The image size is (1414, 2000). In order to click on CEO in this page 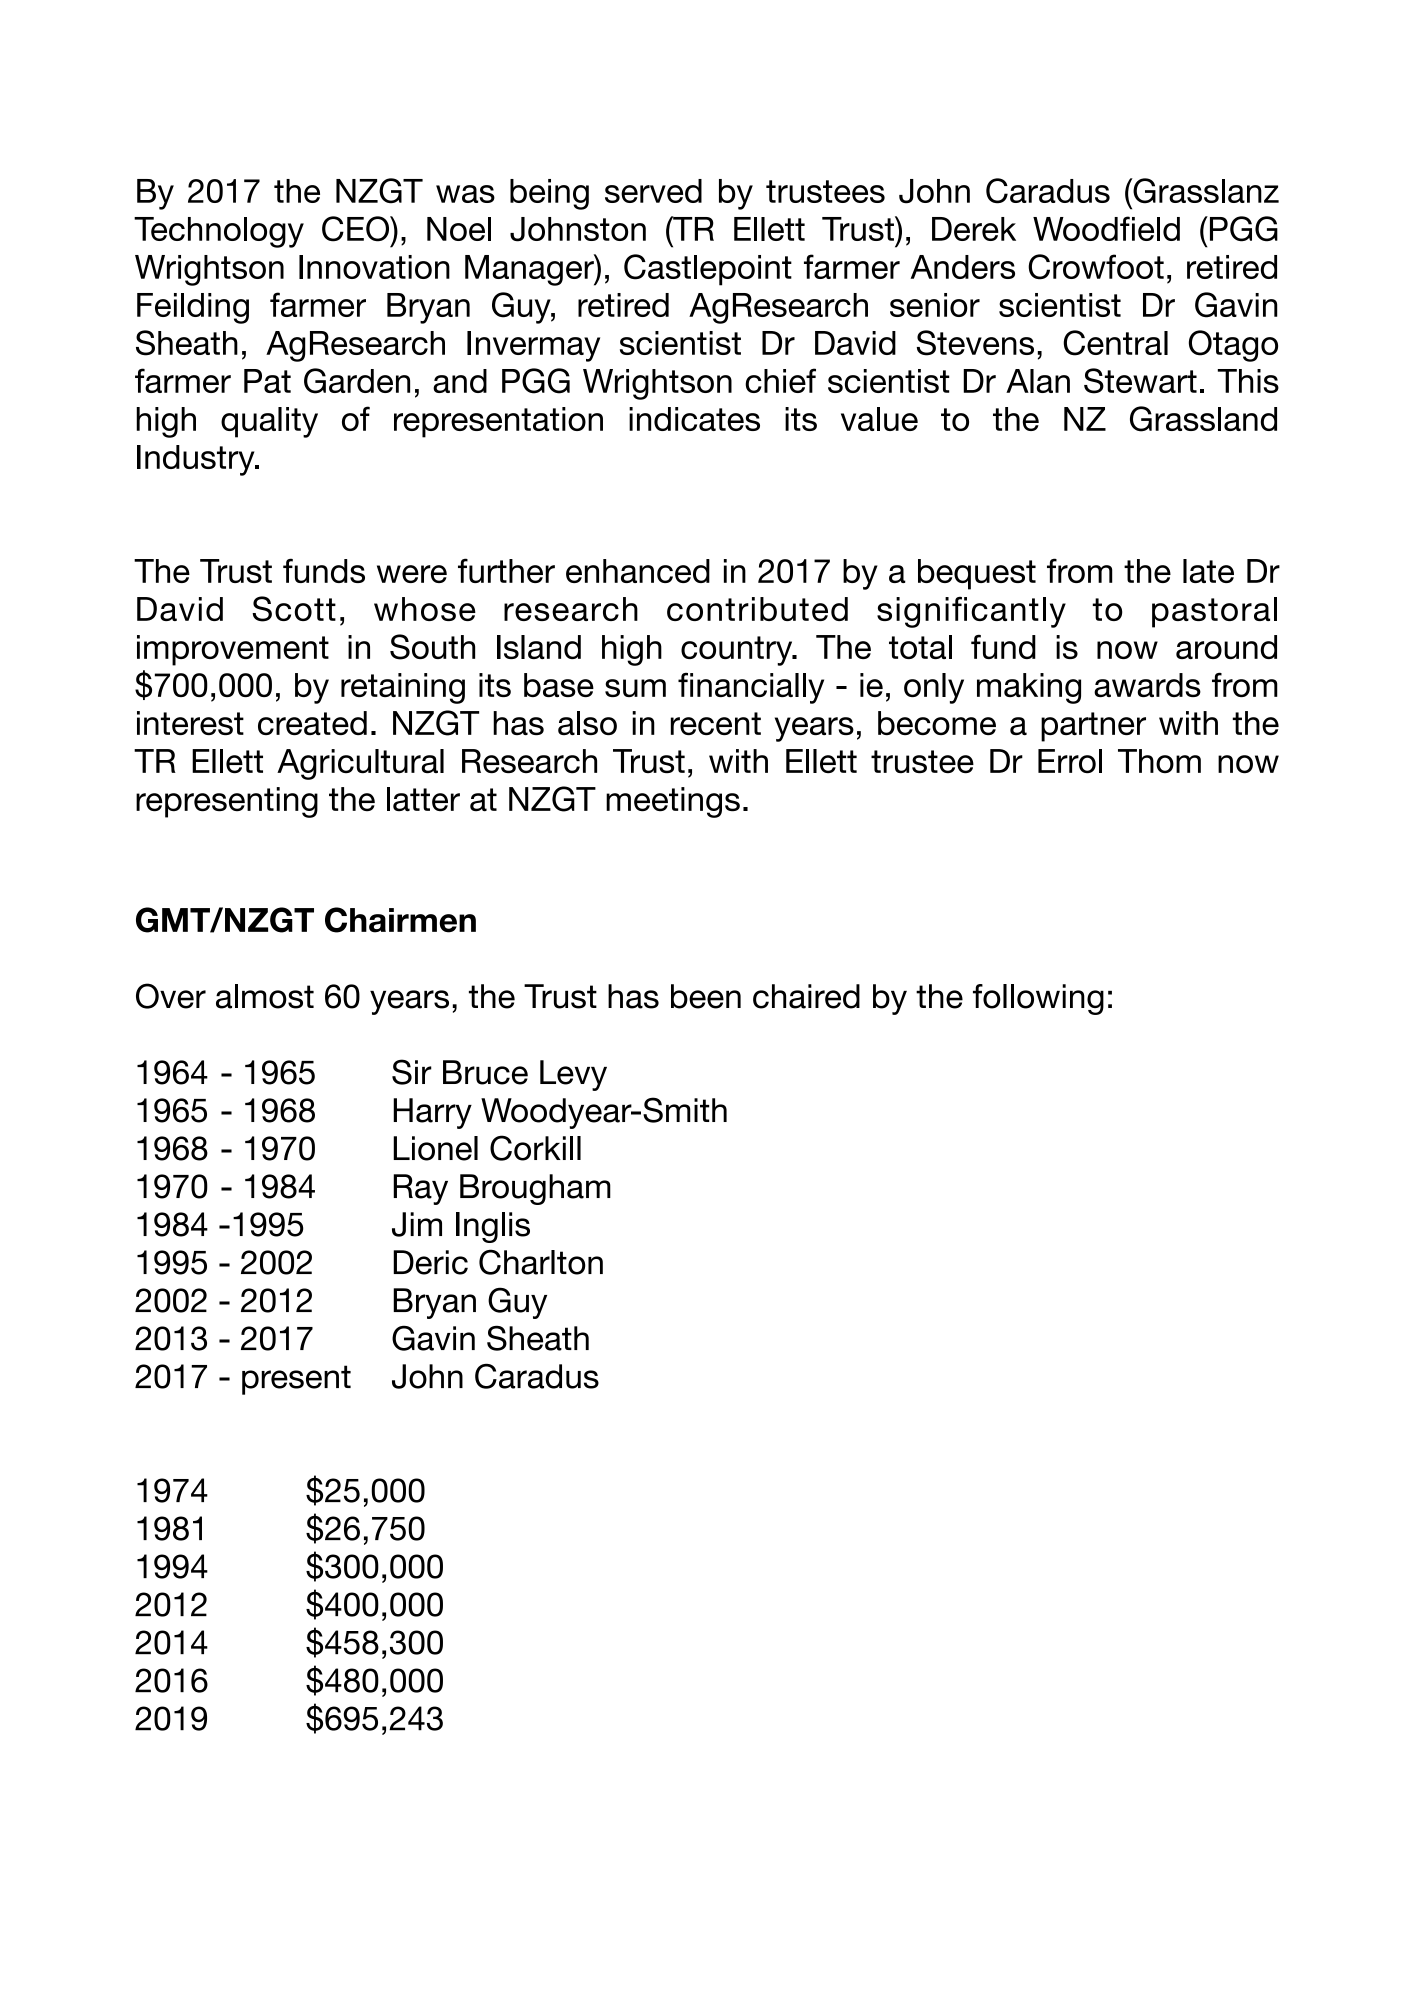, I will do `click(357, 229)`.
